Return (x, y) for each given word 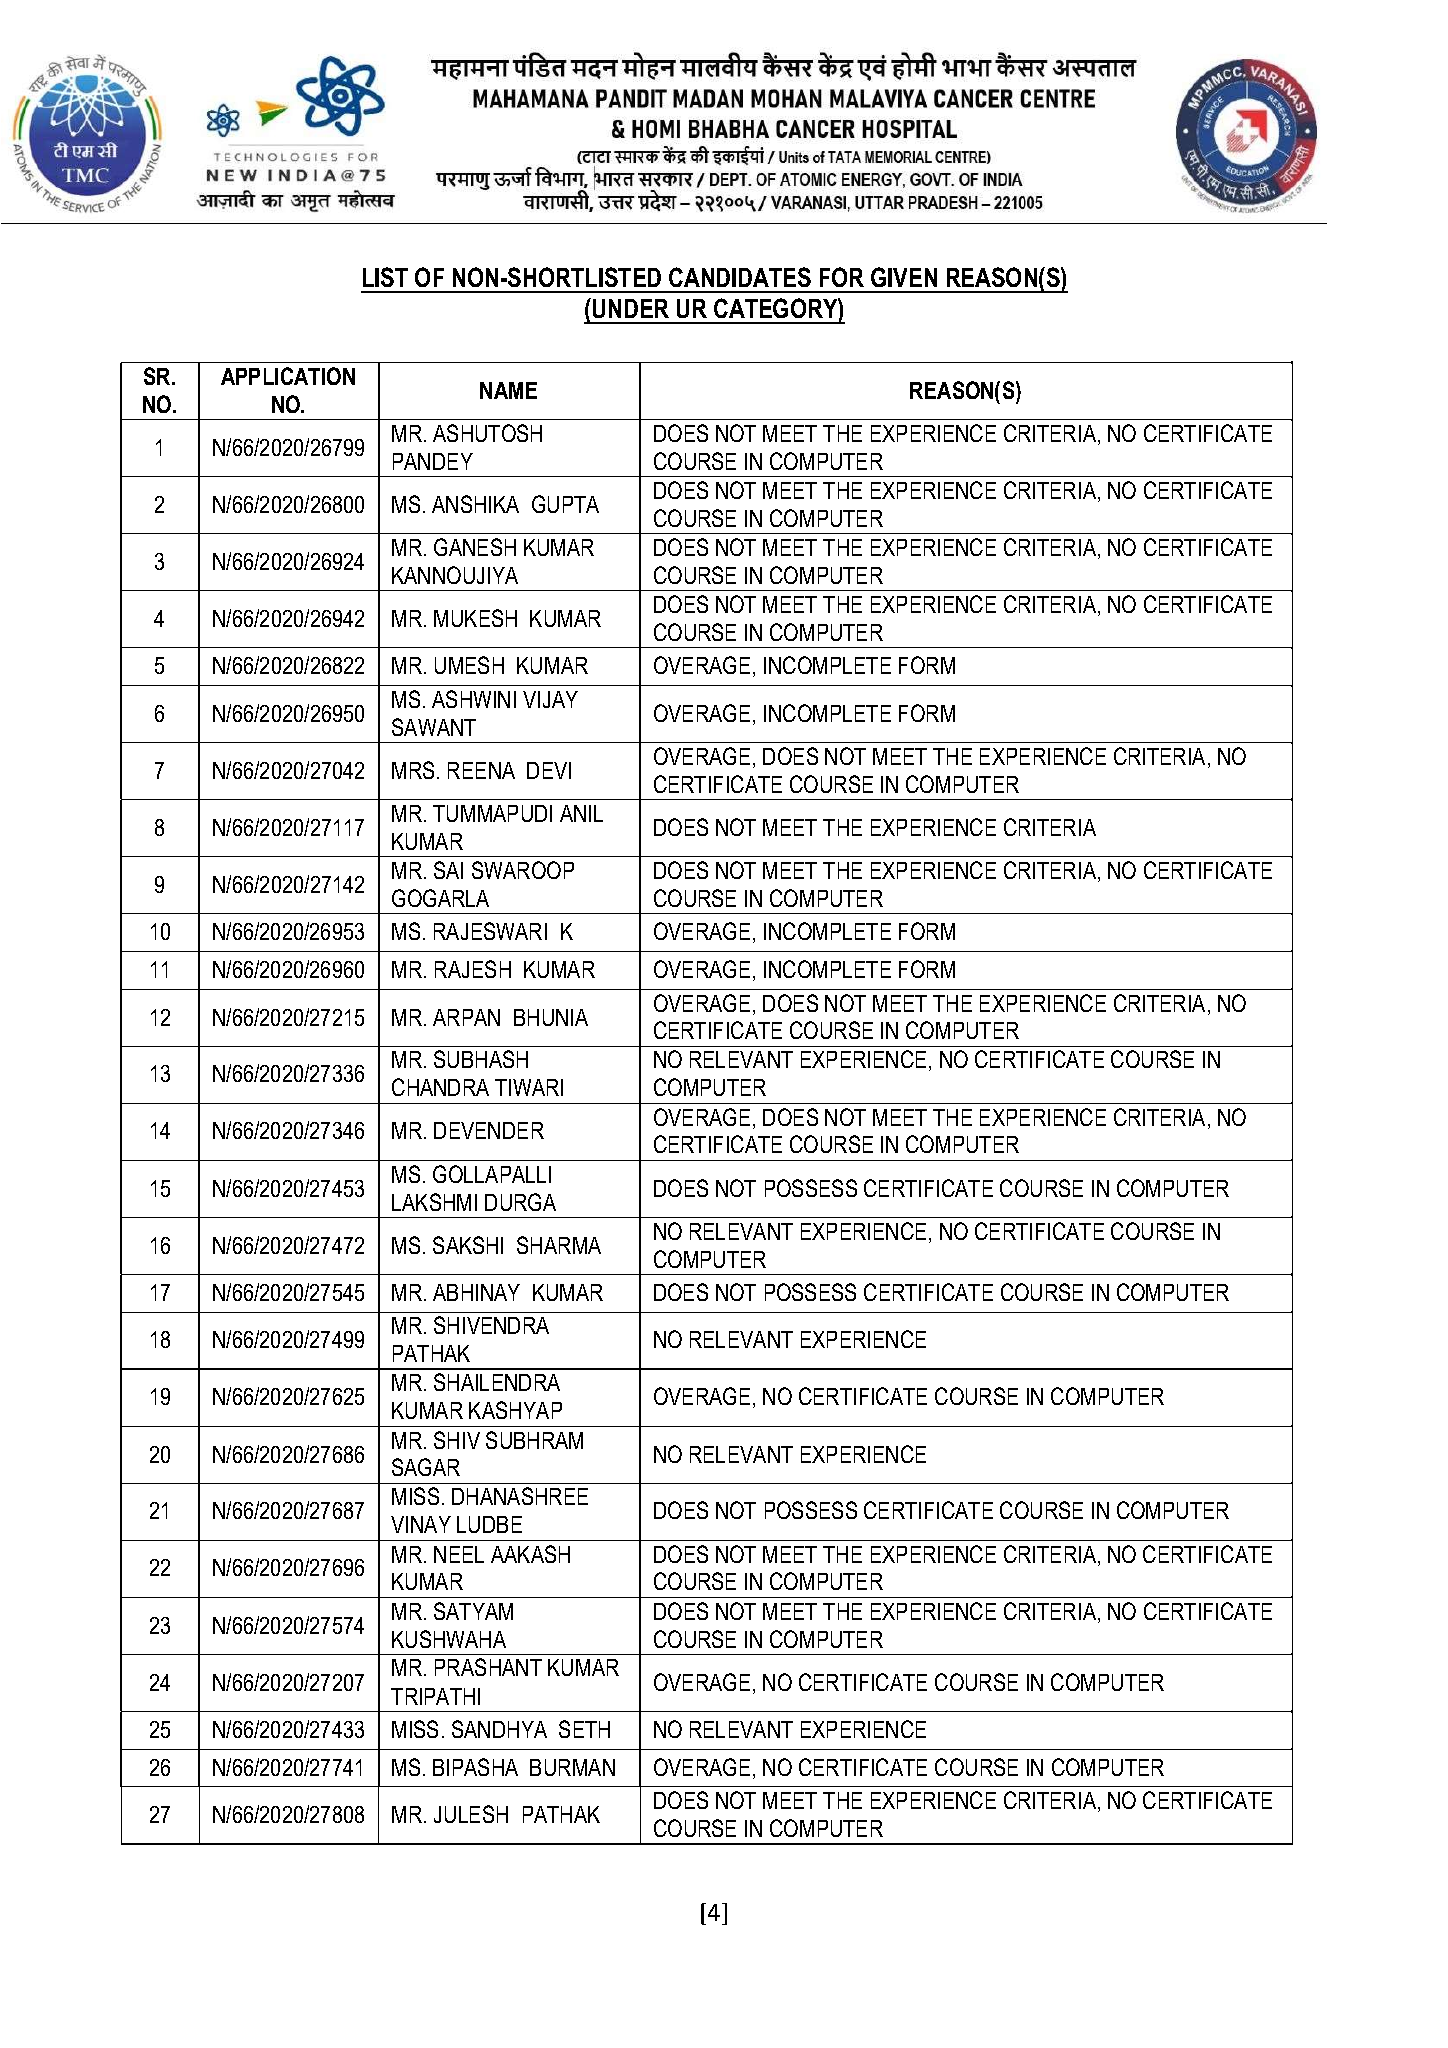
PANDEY (433, 461)
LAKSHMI (434, 1202)
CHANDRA (440, 1087)
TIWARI (529, 1087)
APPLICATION (288, 376)
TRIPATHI (435, 1696)
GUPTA (565, 504)
